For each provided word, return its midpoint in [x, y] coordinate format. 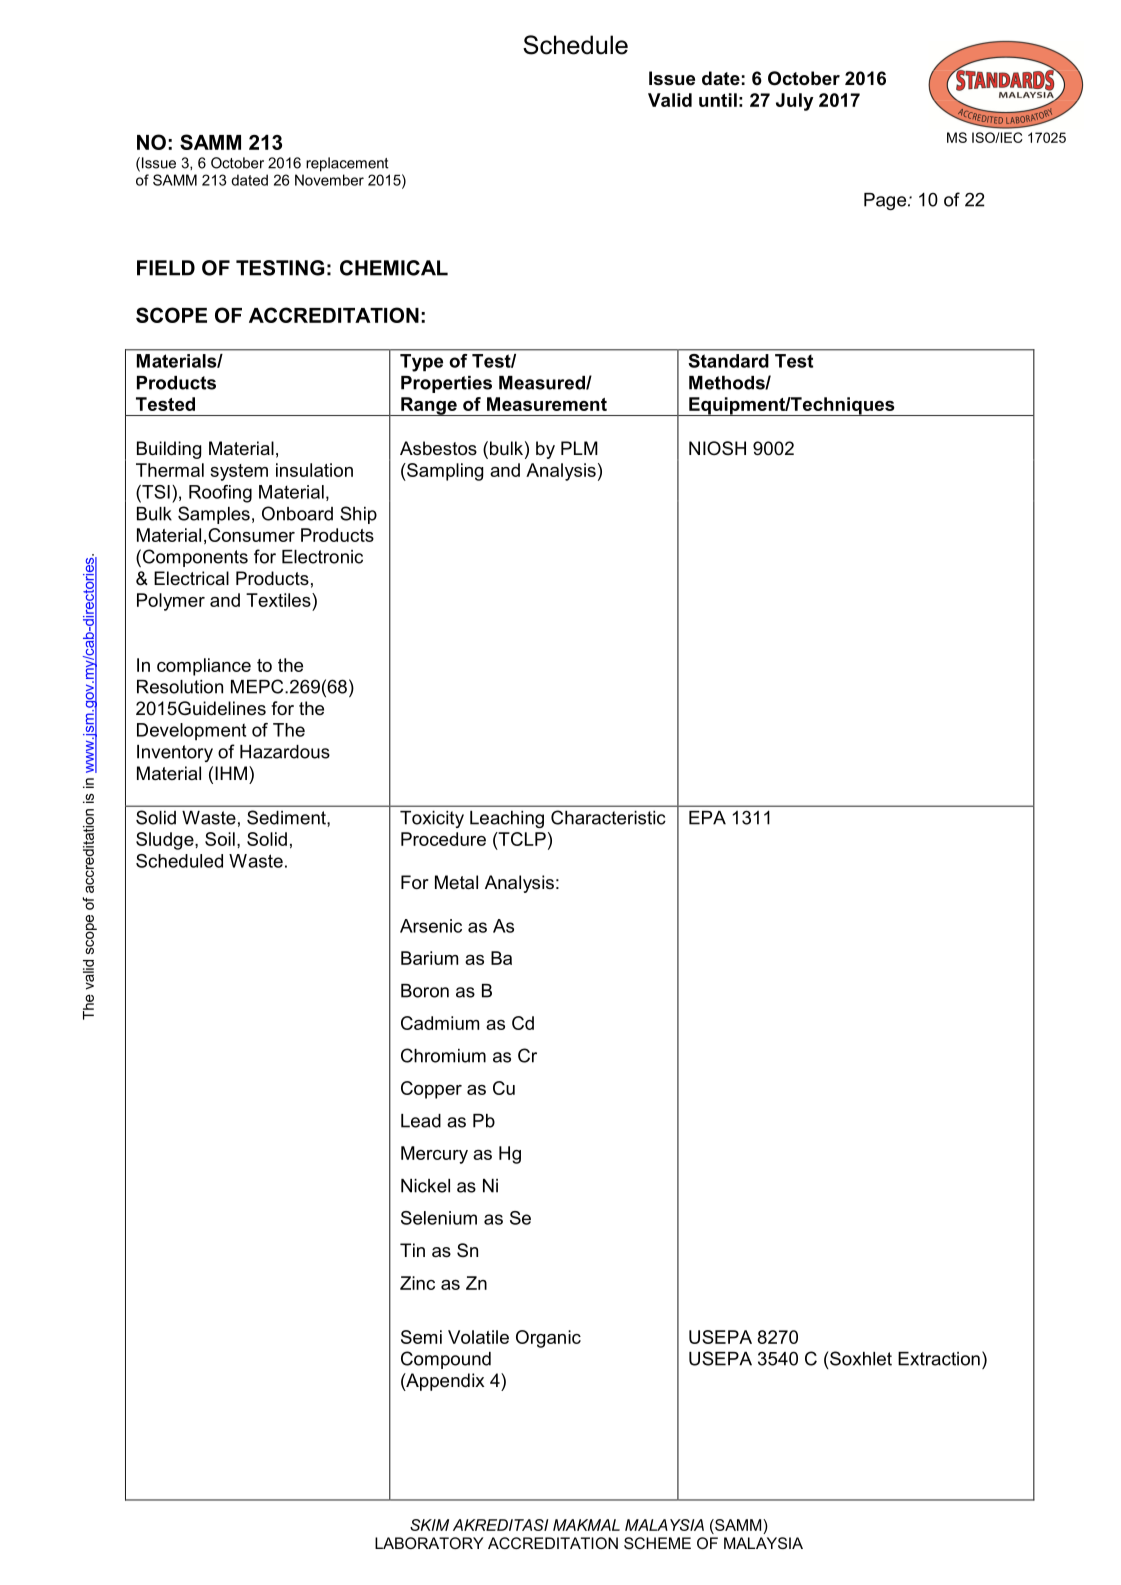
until [718, 100]
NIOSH [717, 448]
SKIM [429, 1525]
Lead [421, 1121]
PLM [579, 448]
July [795, 102]
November [329, 180]
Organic [548, 1339]
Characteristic [608, 817]
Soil [220, 839]
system [239, 472]
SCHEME [657, 1543]
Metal [456, 882]
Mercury [434, 1155]
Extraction [939, 1359]
